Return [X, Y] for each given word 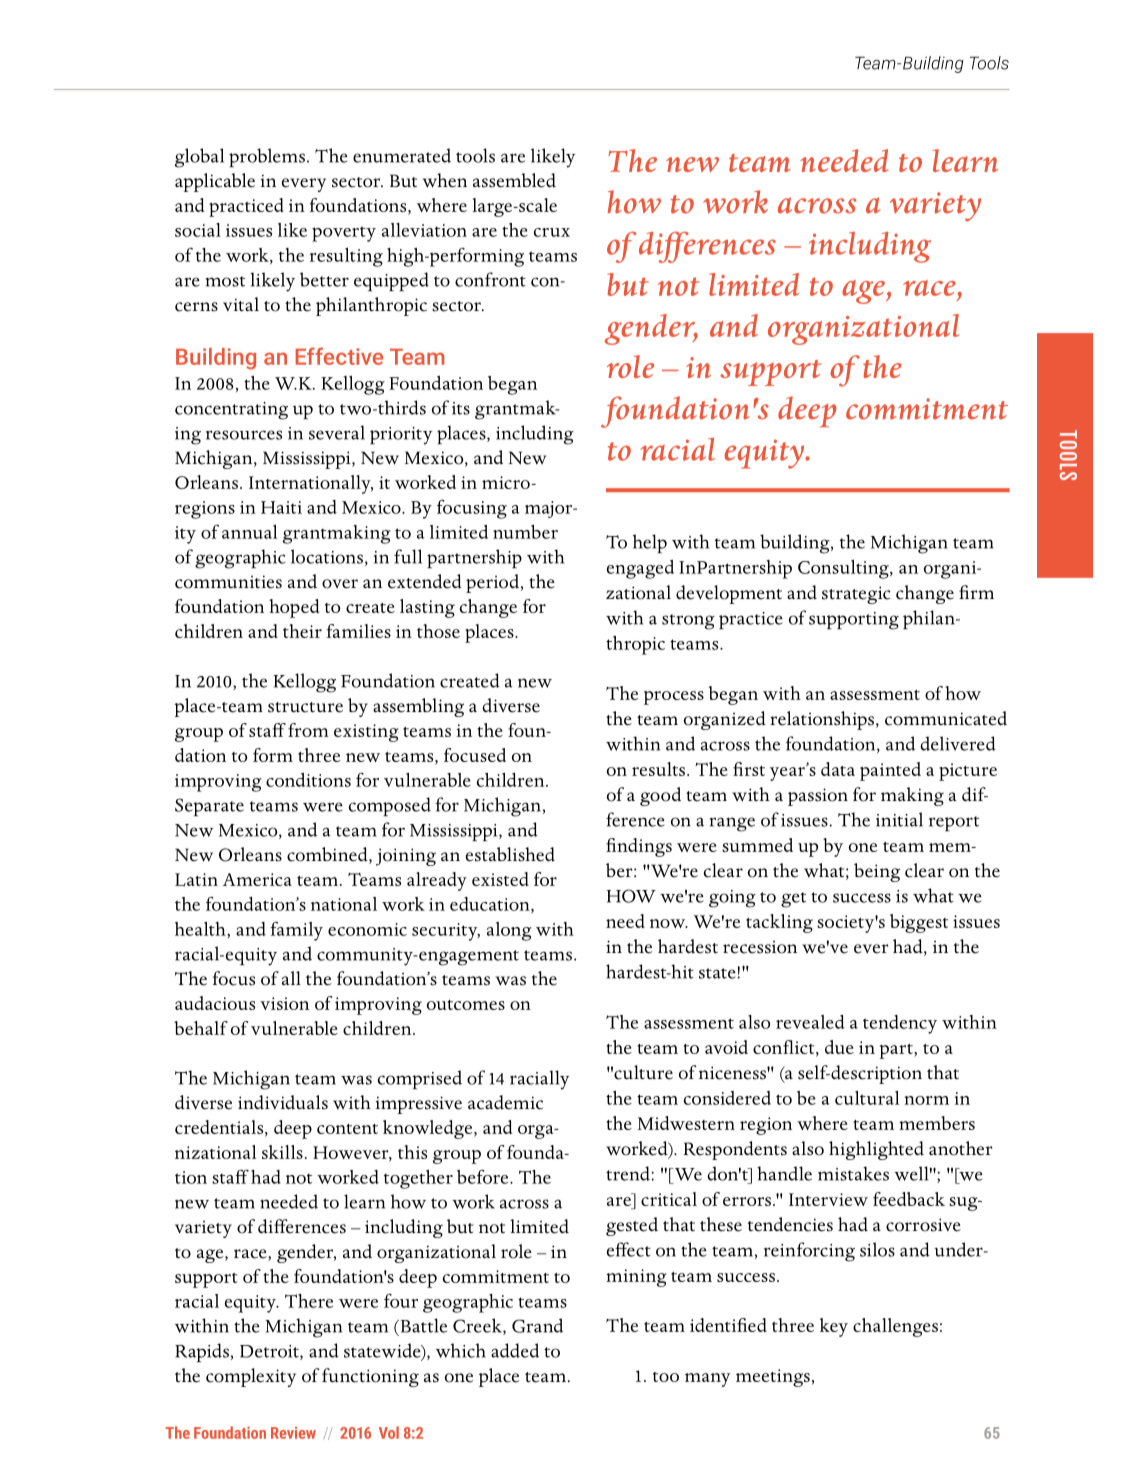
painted [890, 771]
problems [267, 157]
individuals [283, 1102]
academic [505, 1102]
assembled [514, 180]
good [660, 796]
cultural [867, 1098]
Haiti [281, 507]
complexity [251, 1377]
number [525, 532]
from [308, 730]
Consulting [844, 569]
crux [552, 232]
